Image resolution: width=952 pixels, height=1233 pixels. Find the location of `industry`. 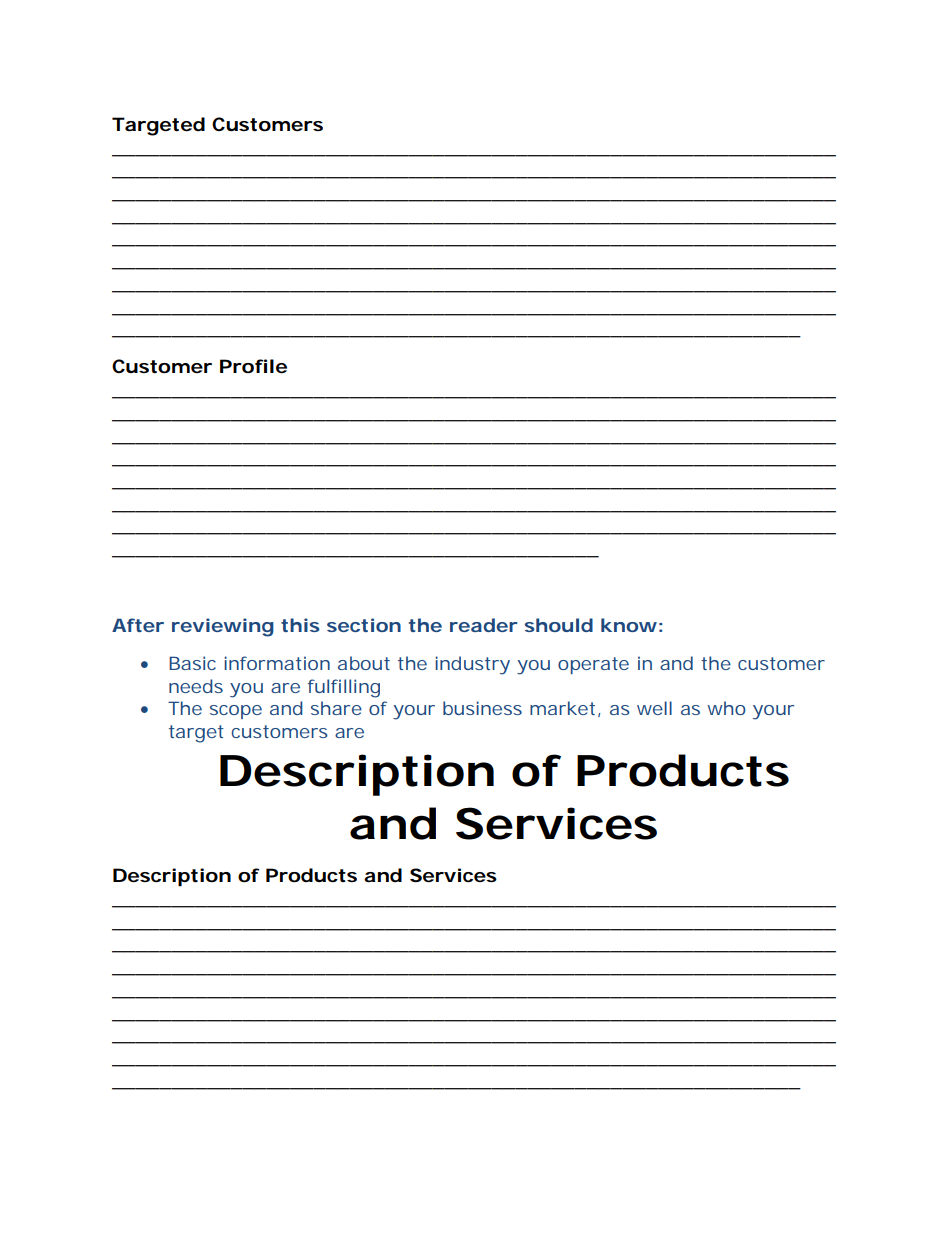

industry is located at coordinates (472, 665).
